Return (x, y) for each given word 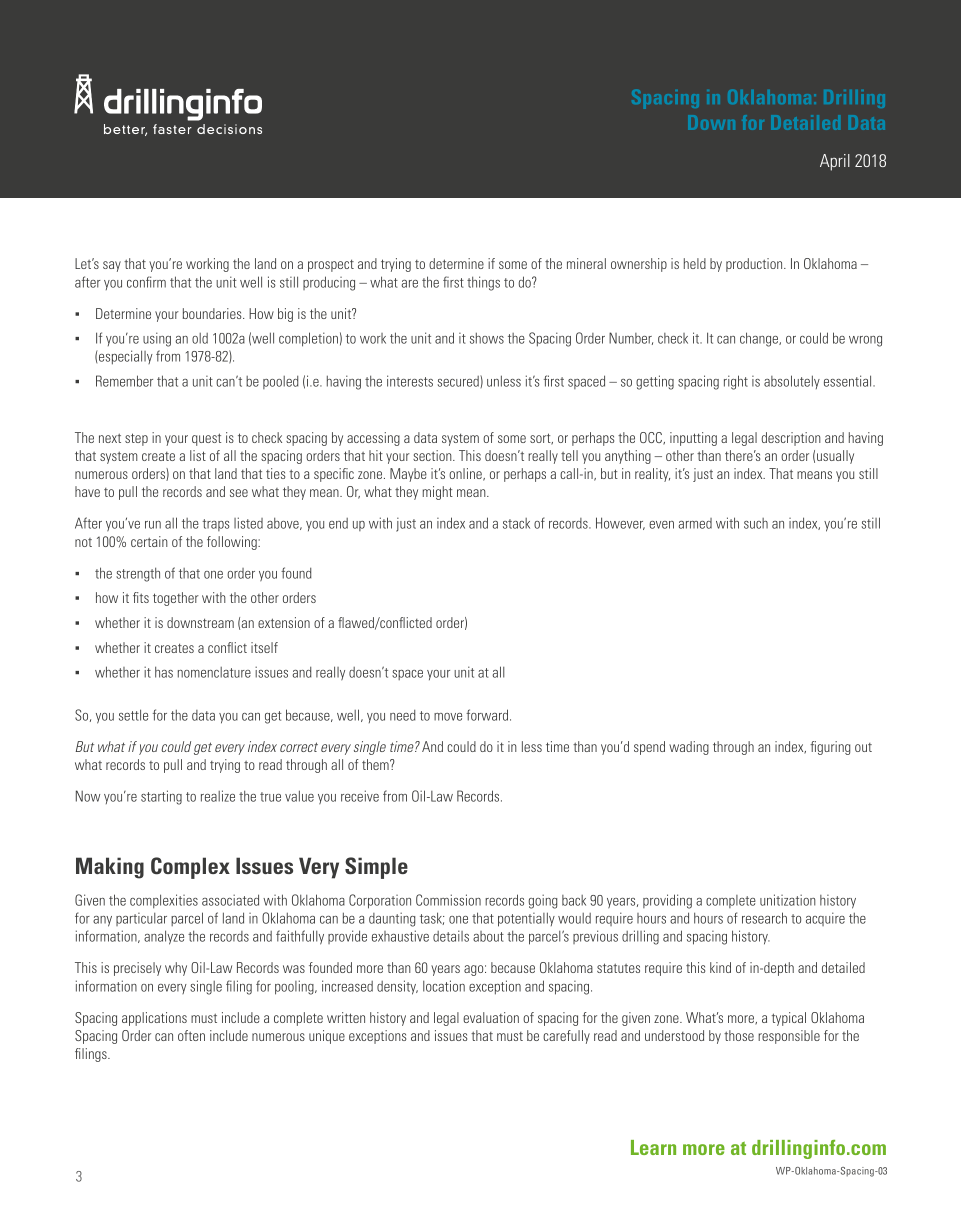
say (112, 266)
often (191, 1035)
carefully (566, 1037)
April (835, 162)
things (483, 283)
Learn (653, 1147)
